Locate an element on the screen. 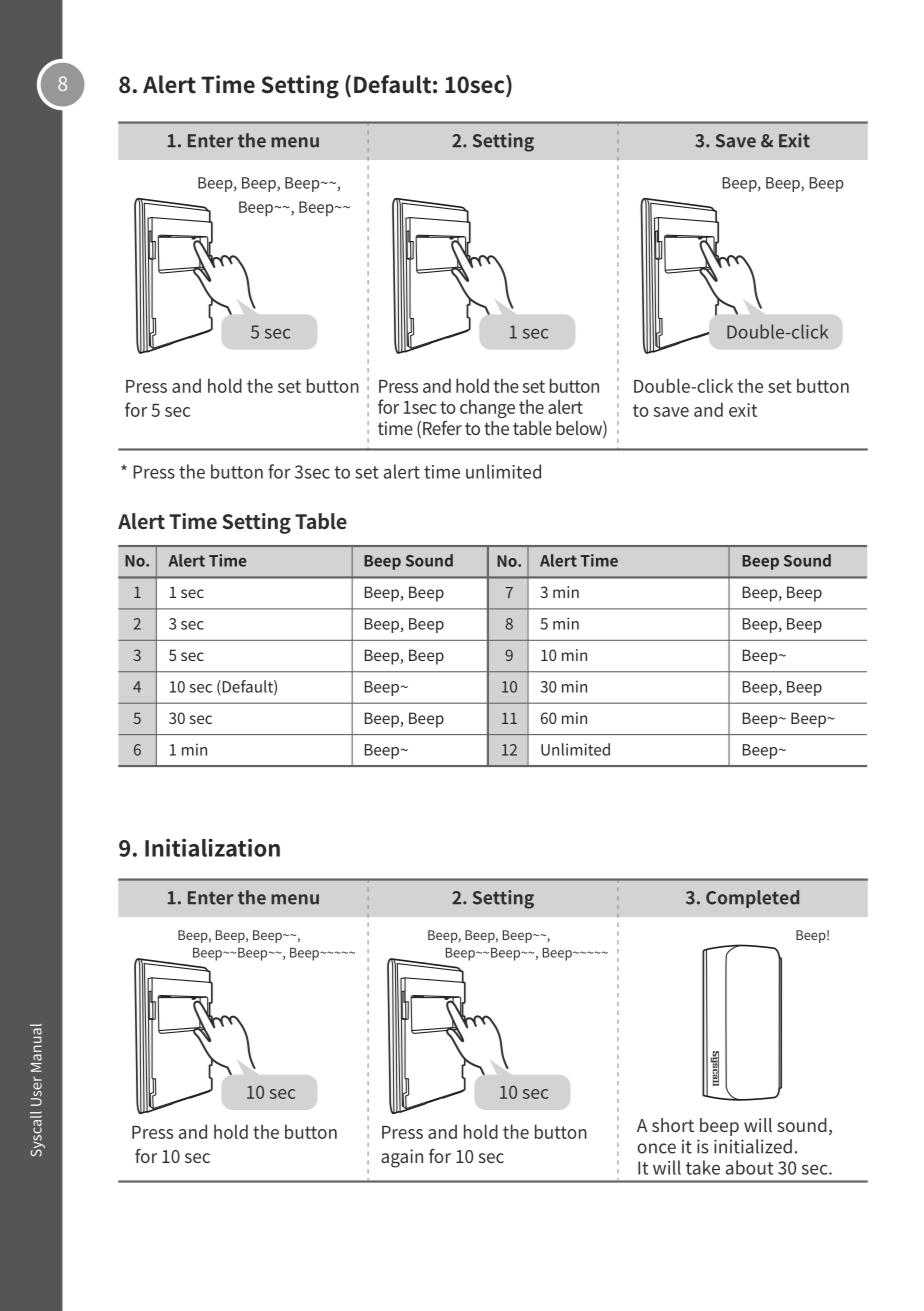  Completed is located at coordinates (752, 899).
